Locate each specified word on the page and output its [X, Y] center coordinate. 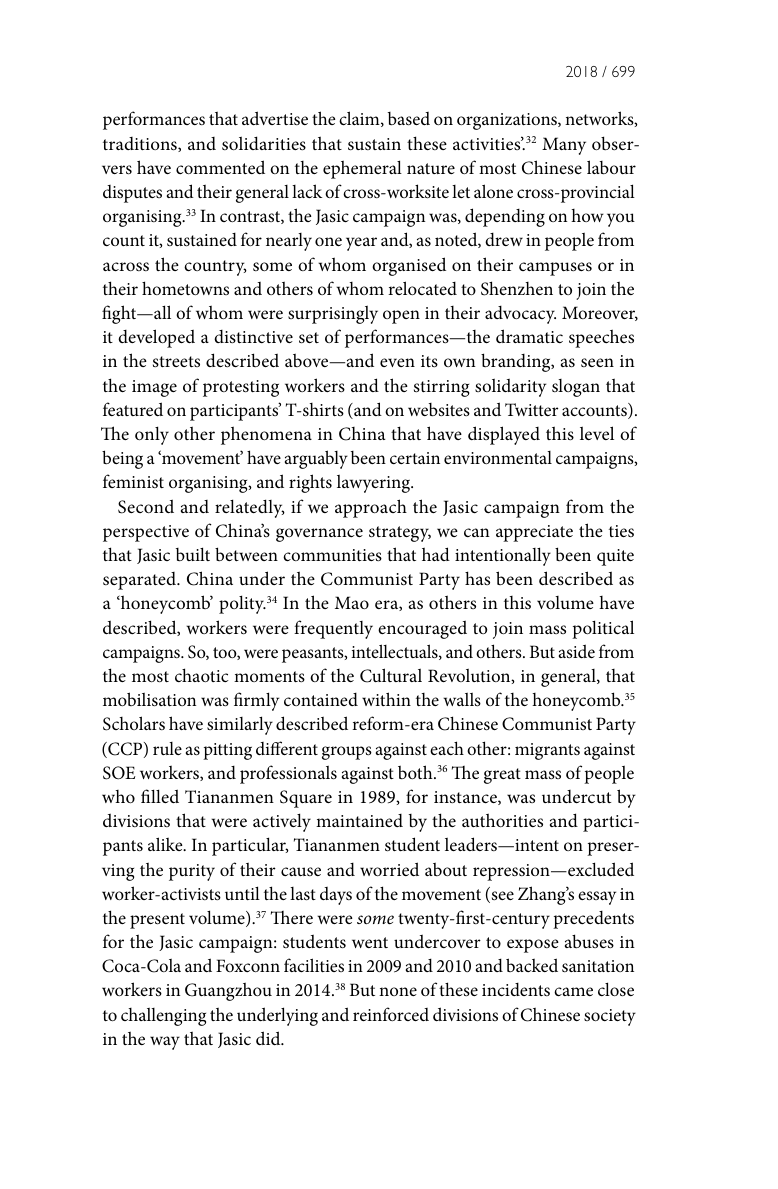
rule [167, 748]
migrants [547, 751]
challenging [163, 1017]
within [386, 699]
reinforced [391, 1014]
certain [415, 458]
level [597, 433]
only [152, 435]
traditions [141, 144]
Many [564, 146]
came [573, 991]
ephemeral [362, 169]
